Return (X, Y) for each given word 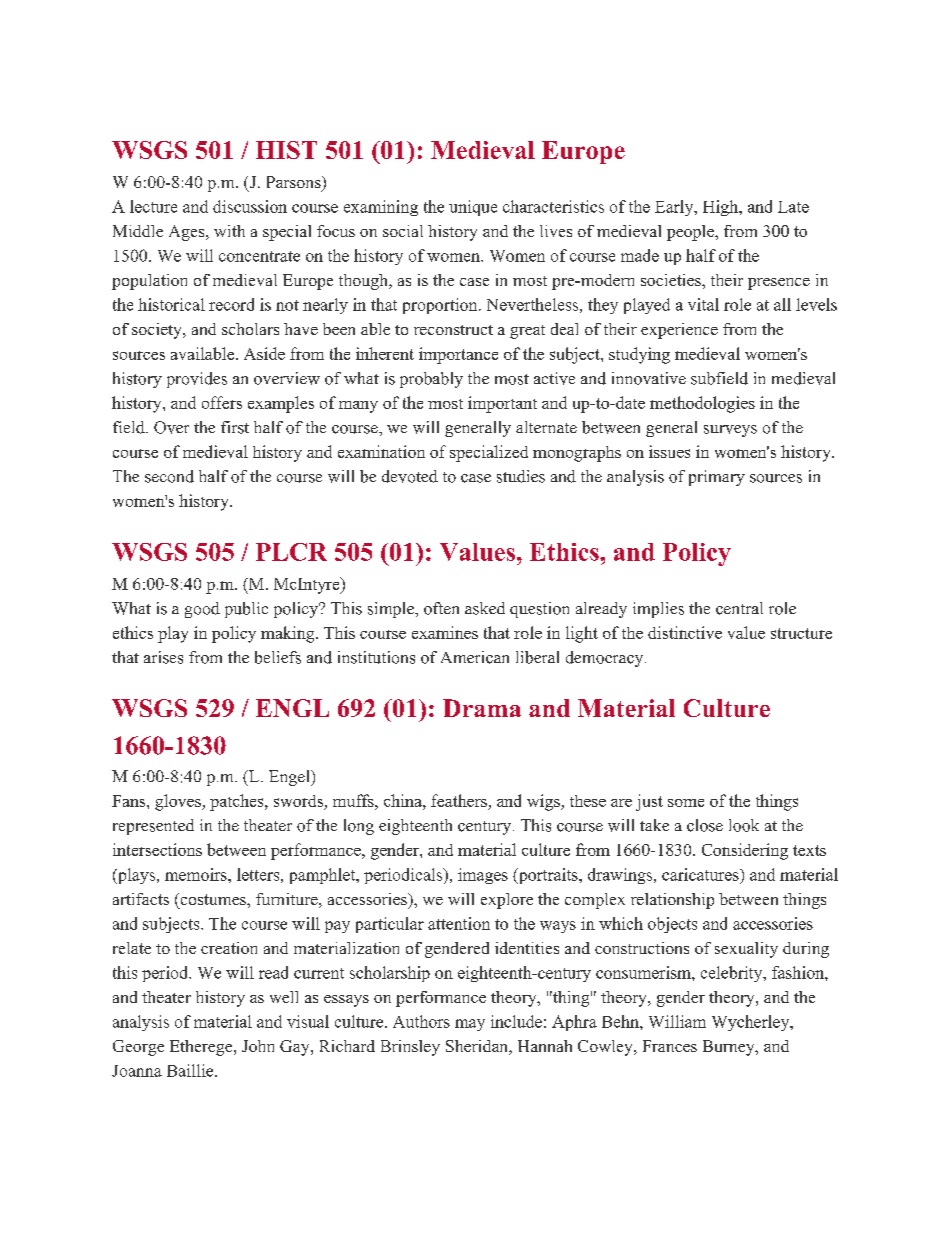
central (739, 608)
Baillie (191, 1070)
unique (473, 208)
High (722, 208)
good (202, 610)
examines (445, 632)
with (229, 231)
